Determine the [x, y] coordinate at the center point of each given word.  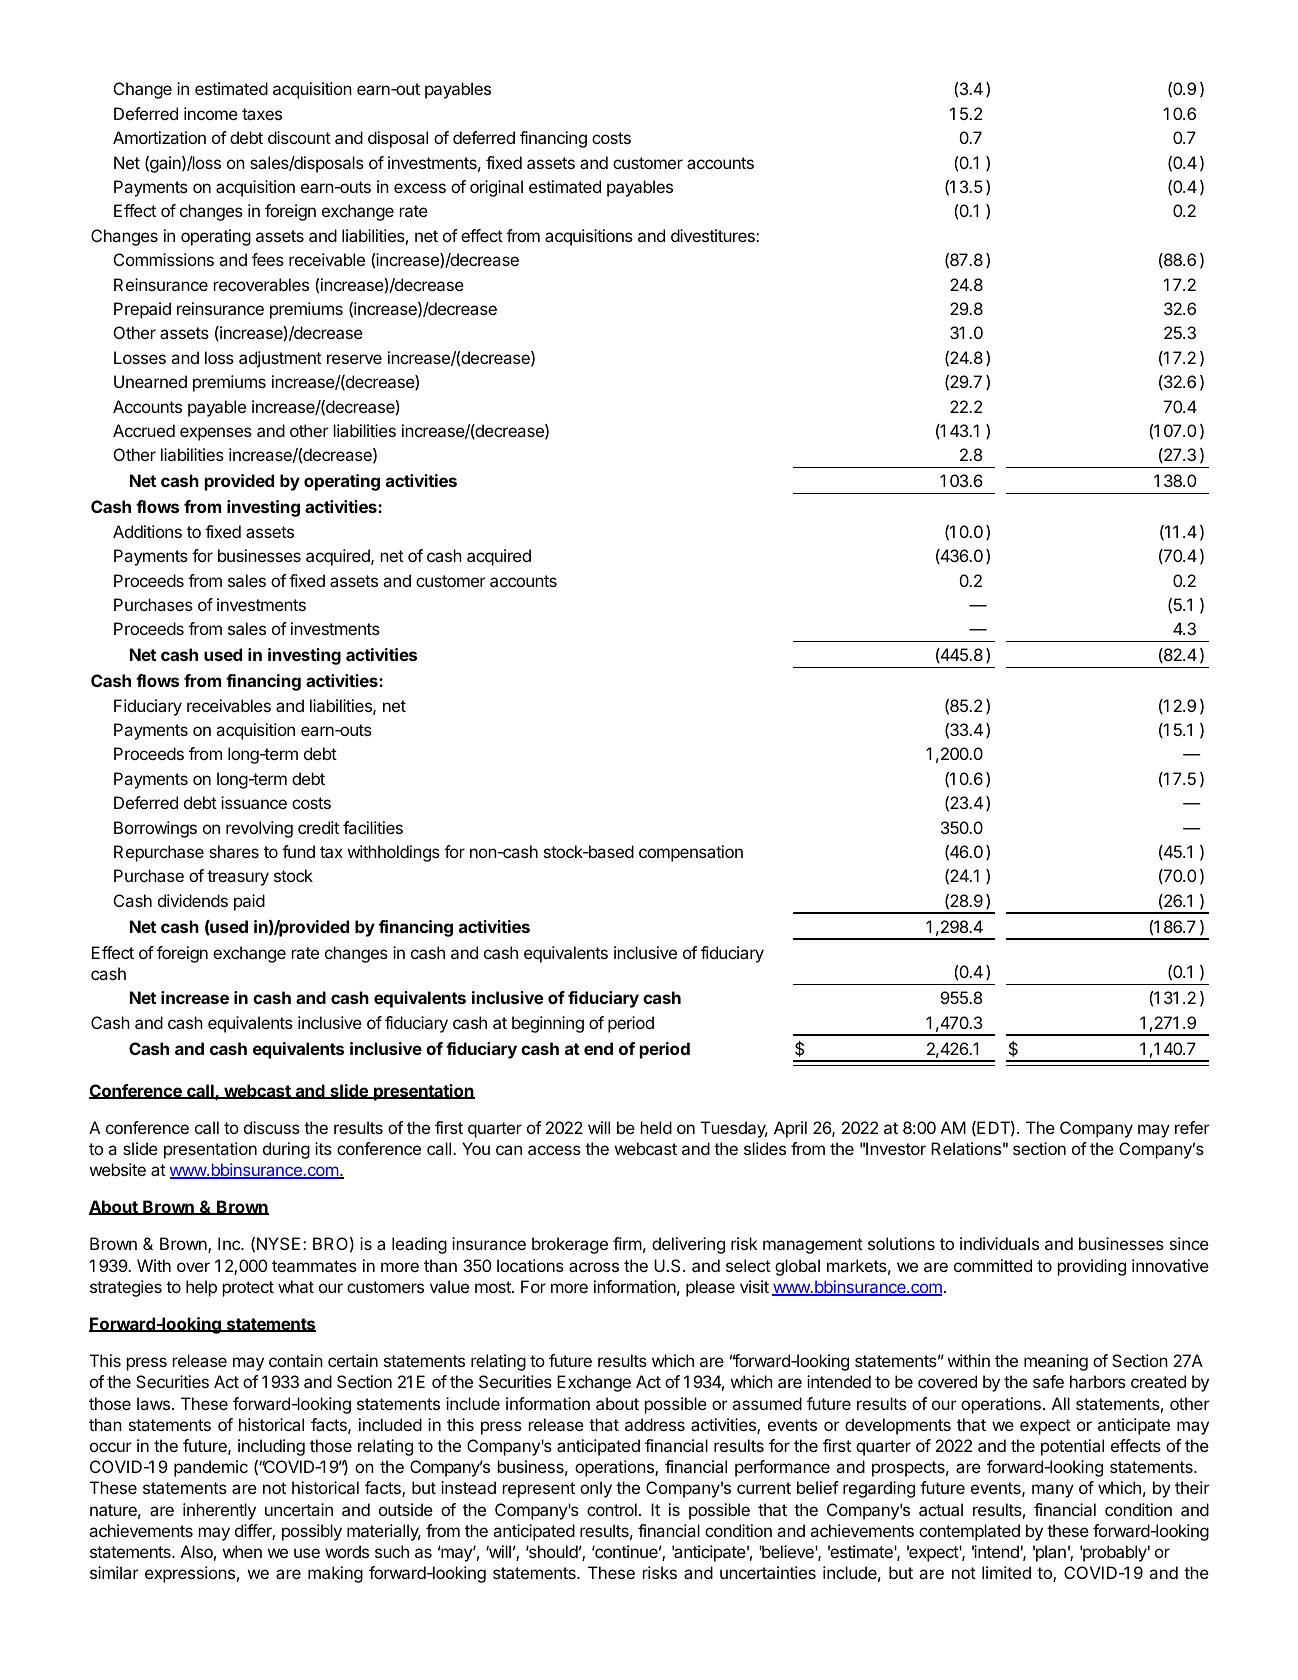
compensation [691, 853]
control [612, 1509]
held [656, 1127]
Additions [147, 531]
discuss [272, 1127]
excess [420, 188]
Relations [966, 1148]
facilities [373, 827]
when [242, 1551]
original [496, 188]
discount [299, 137]
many [1053, 1491]
